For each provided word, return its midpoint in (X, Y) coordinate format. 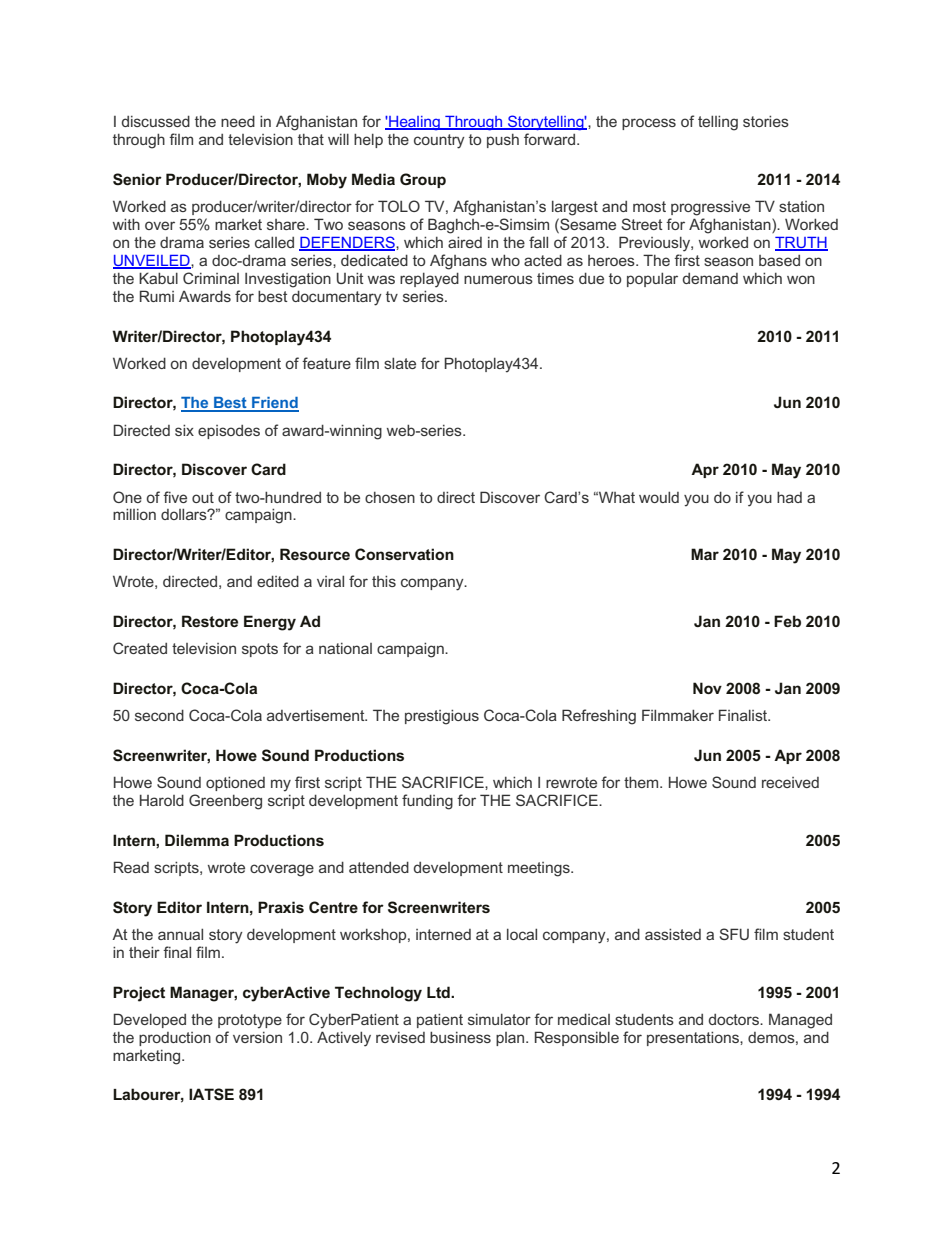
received (790, 782)
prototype (250, 1021)
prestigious (442, 717)
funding (427, 802)
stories (766, 121)
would (659, 497)
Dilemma (197, 840)
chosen (390, 497)
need (238, 121)
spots (260, 650)
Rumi (157, 296)
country (439, 141)
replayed (429, 280)
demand (710, 278)
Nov (707, 688)
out (203, 497)
